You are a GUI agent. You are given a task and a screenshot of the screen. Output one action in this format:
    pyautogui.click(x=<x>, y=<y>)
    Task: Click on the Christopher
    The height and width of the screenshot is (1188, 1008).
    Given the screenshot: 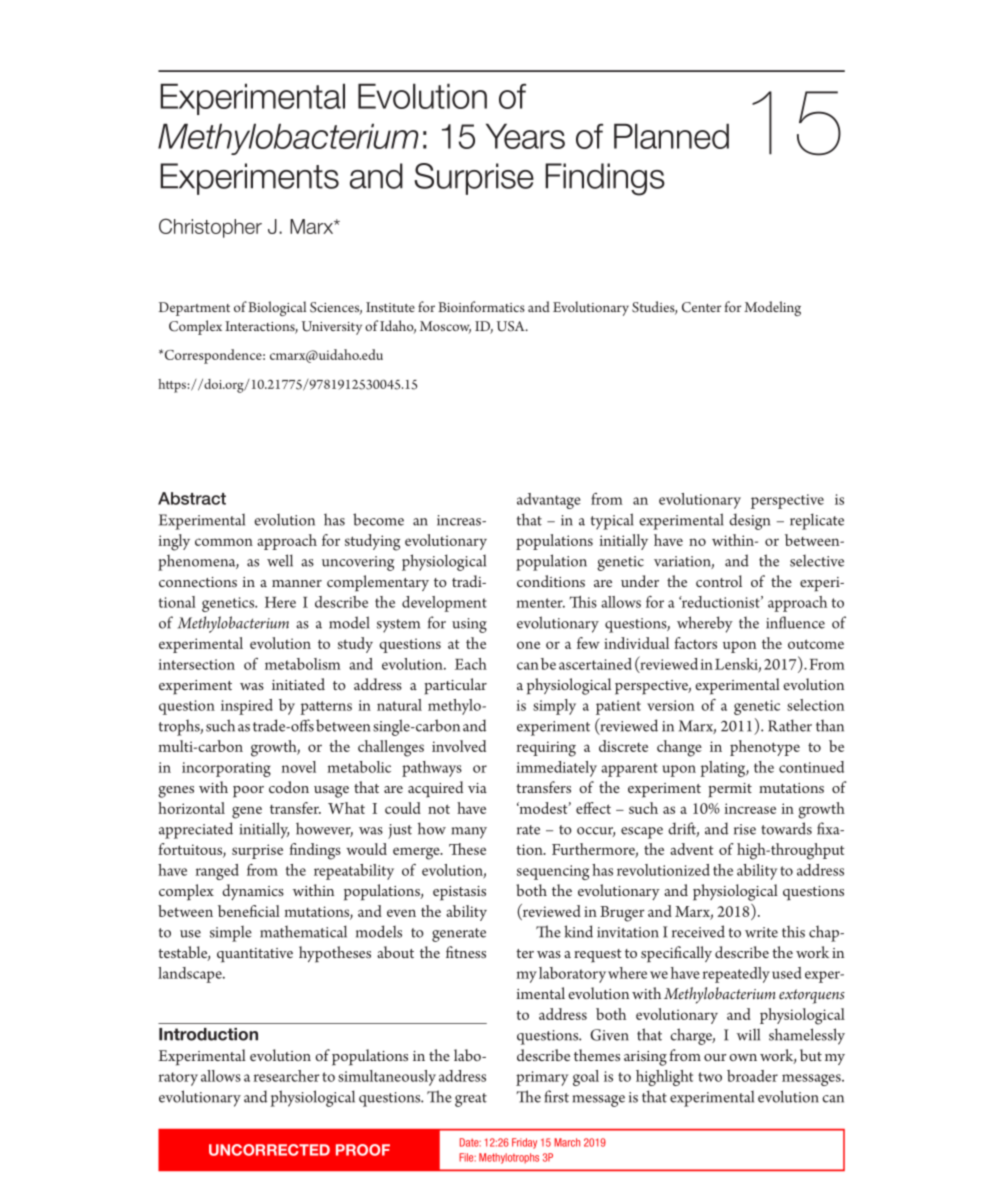 What is the action you would take?
    pyautogui.click(x=210, y=228)
